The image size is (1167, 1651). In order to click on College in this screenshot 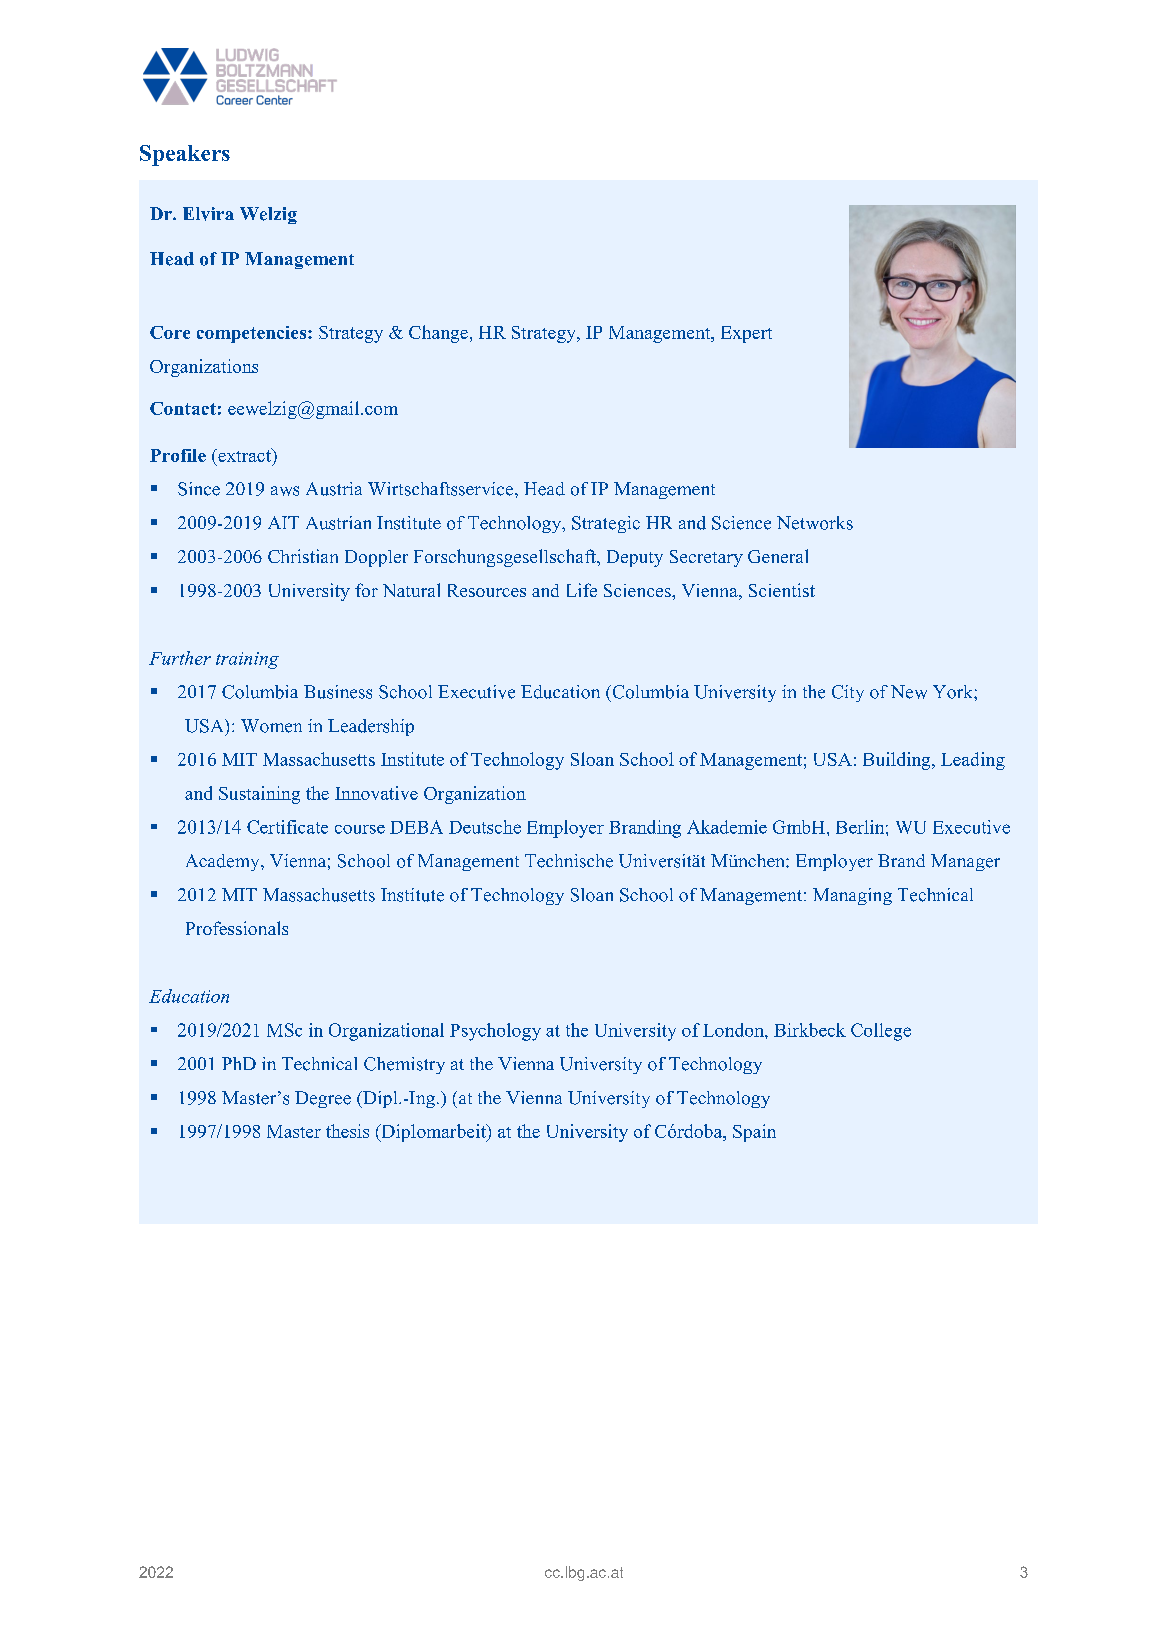, I will do `click(881, 1032)`.
